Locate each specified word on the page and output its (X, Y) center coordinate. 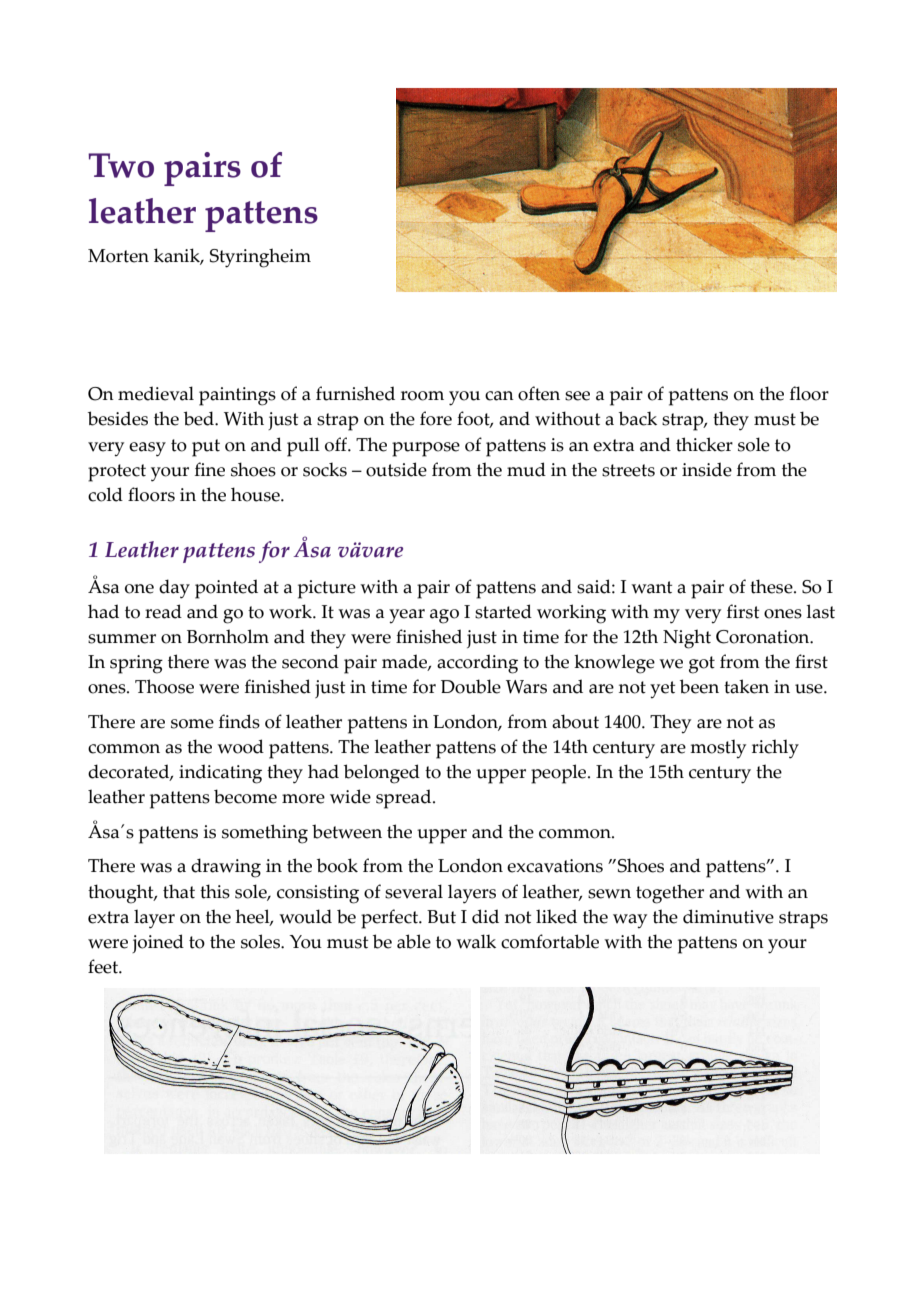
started (503, 611)
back (638, 418)
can (499, 396)
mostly (718, 749)
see (577, 396)
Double (471, 686)
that (179, 891)
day (174, 589)
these (772, 586)
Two (121, 165)
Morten (118, 256)
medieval (156, 393)
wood (240, 746)
